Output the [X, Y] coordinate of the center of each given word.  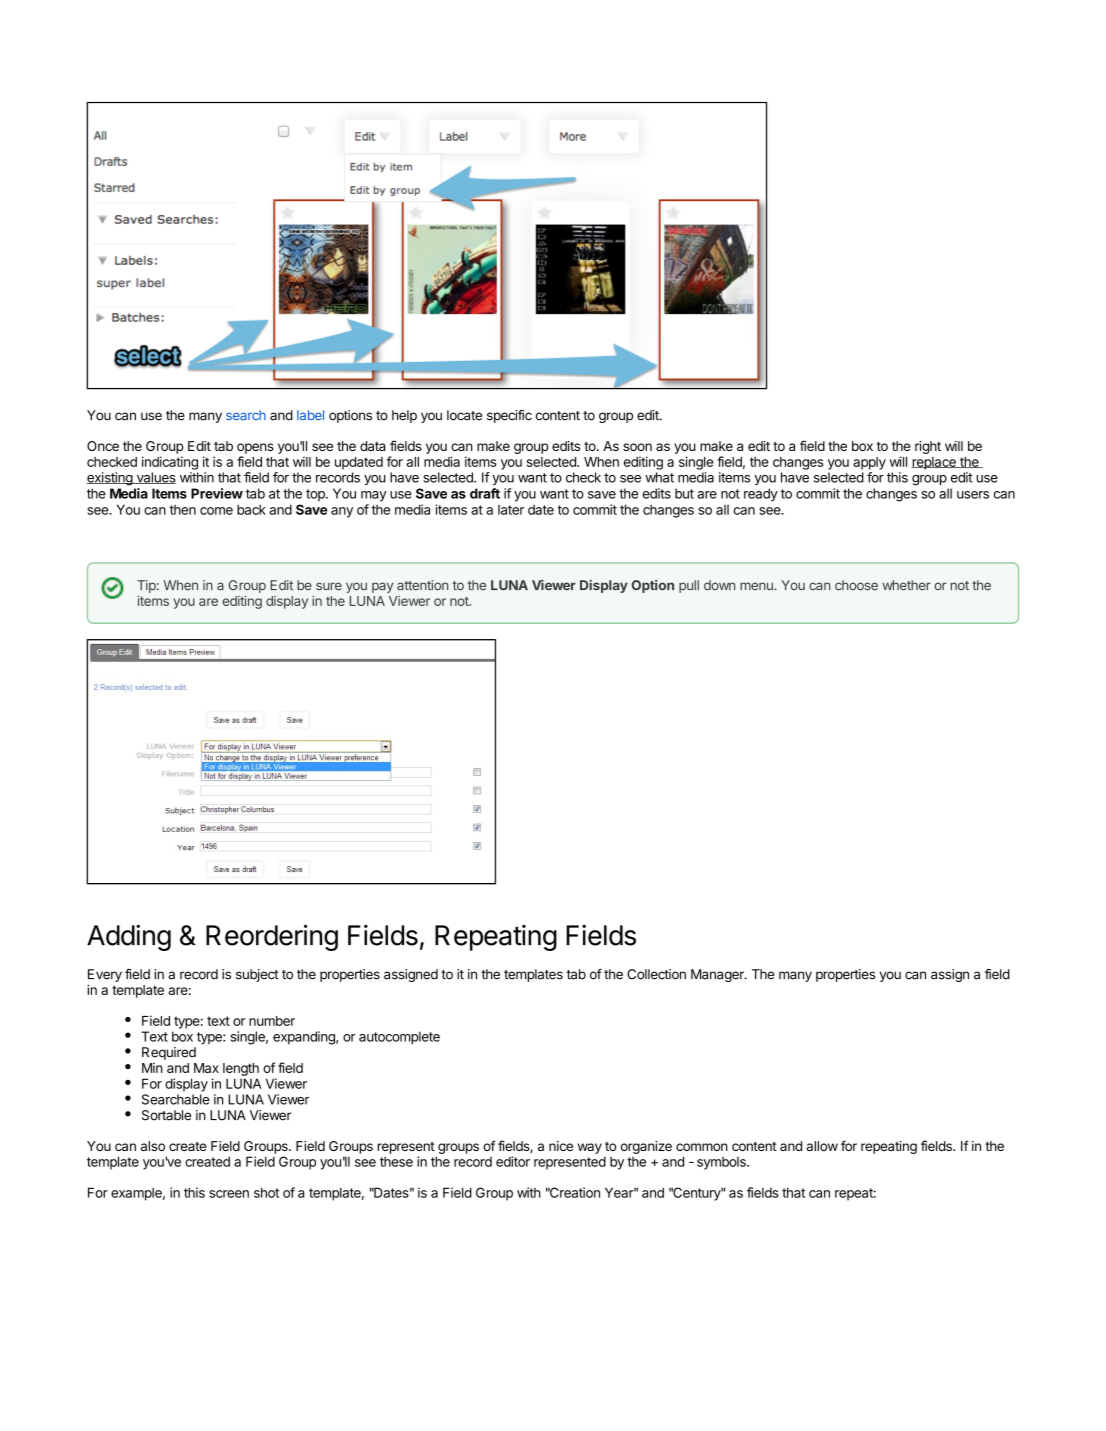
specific [509, 416]
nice [561, 1146]
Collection [656, 974]
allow [822, 1146]
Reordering [272, 937]
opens [255, 448]
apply [869, 463]
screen [229, 1194]
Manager [718, 975]
